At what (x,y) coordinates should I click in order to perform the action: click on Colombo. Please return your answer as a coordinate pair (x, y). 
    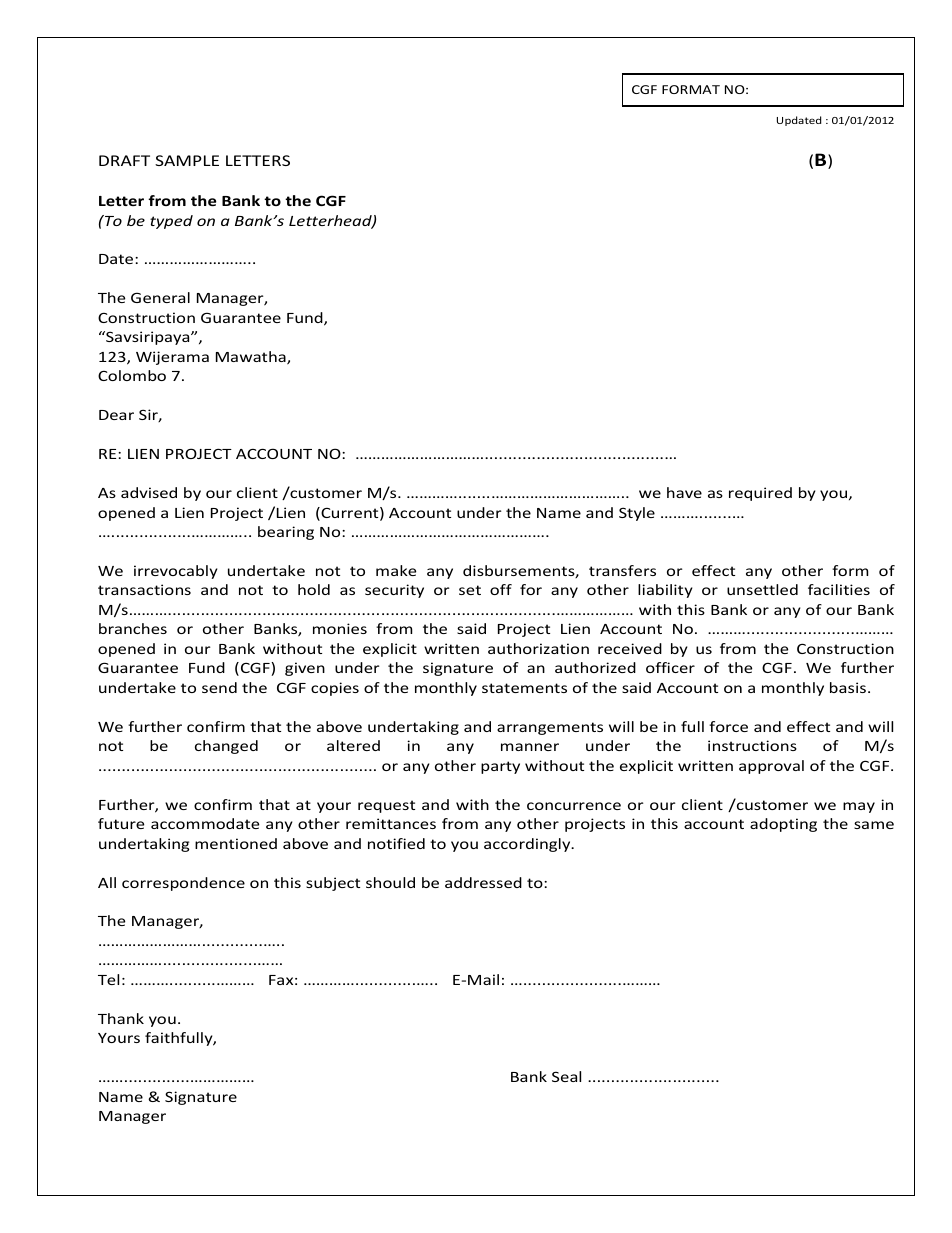
    Looking at the image, I should click on (132, 375).
